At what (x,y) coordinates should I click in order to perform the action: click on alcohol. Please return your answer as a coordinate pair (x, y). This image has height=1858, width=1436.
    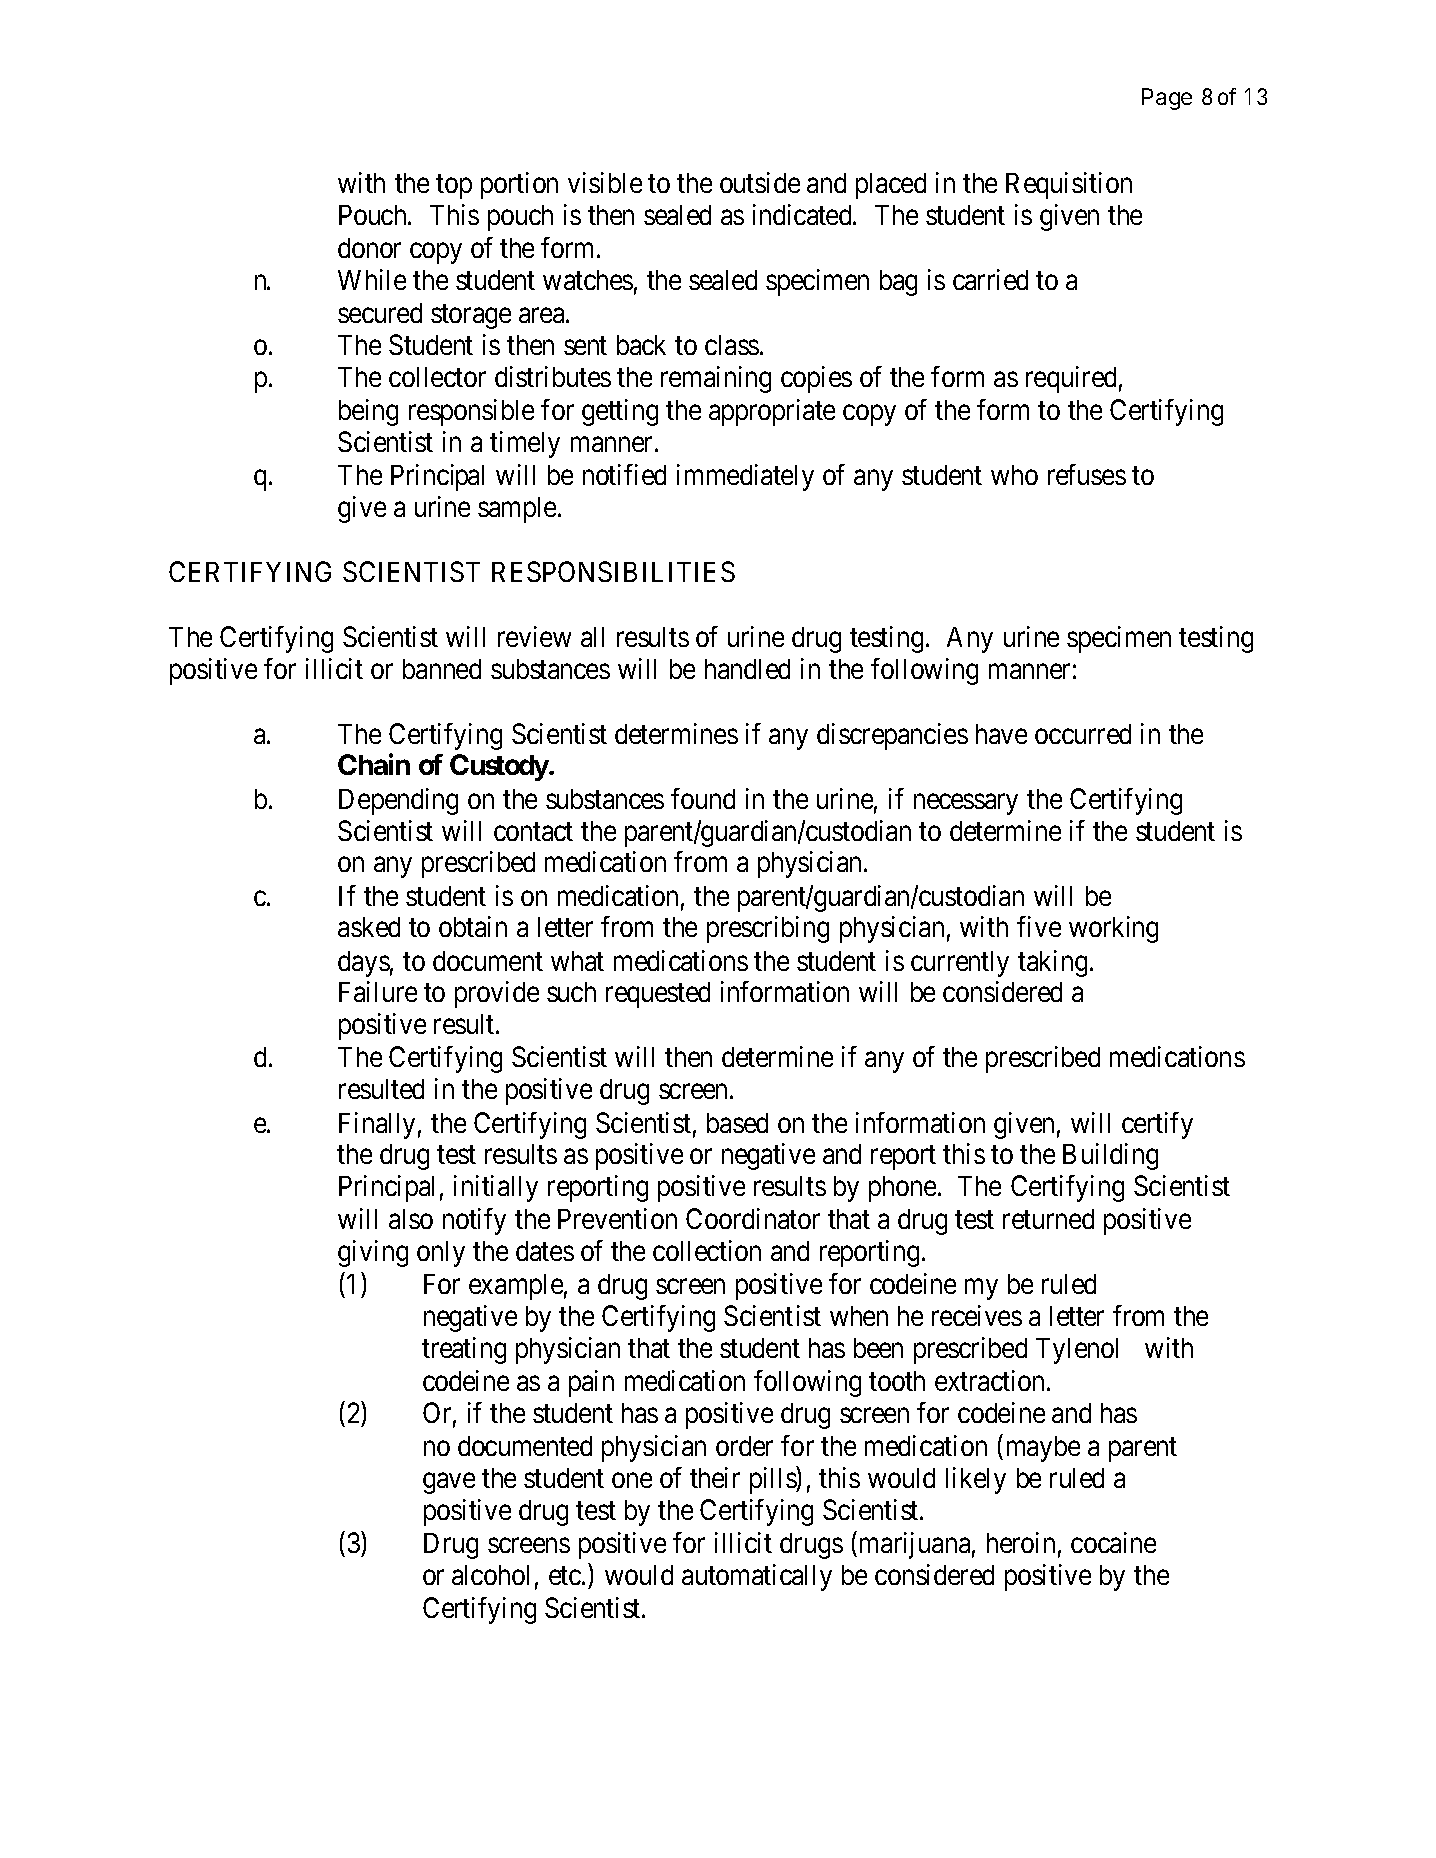
    Looking at the image, I should click on (490, 1575).
